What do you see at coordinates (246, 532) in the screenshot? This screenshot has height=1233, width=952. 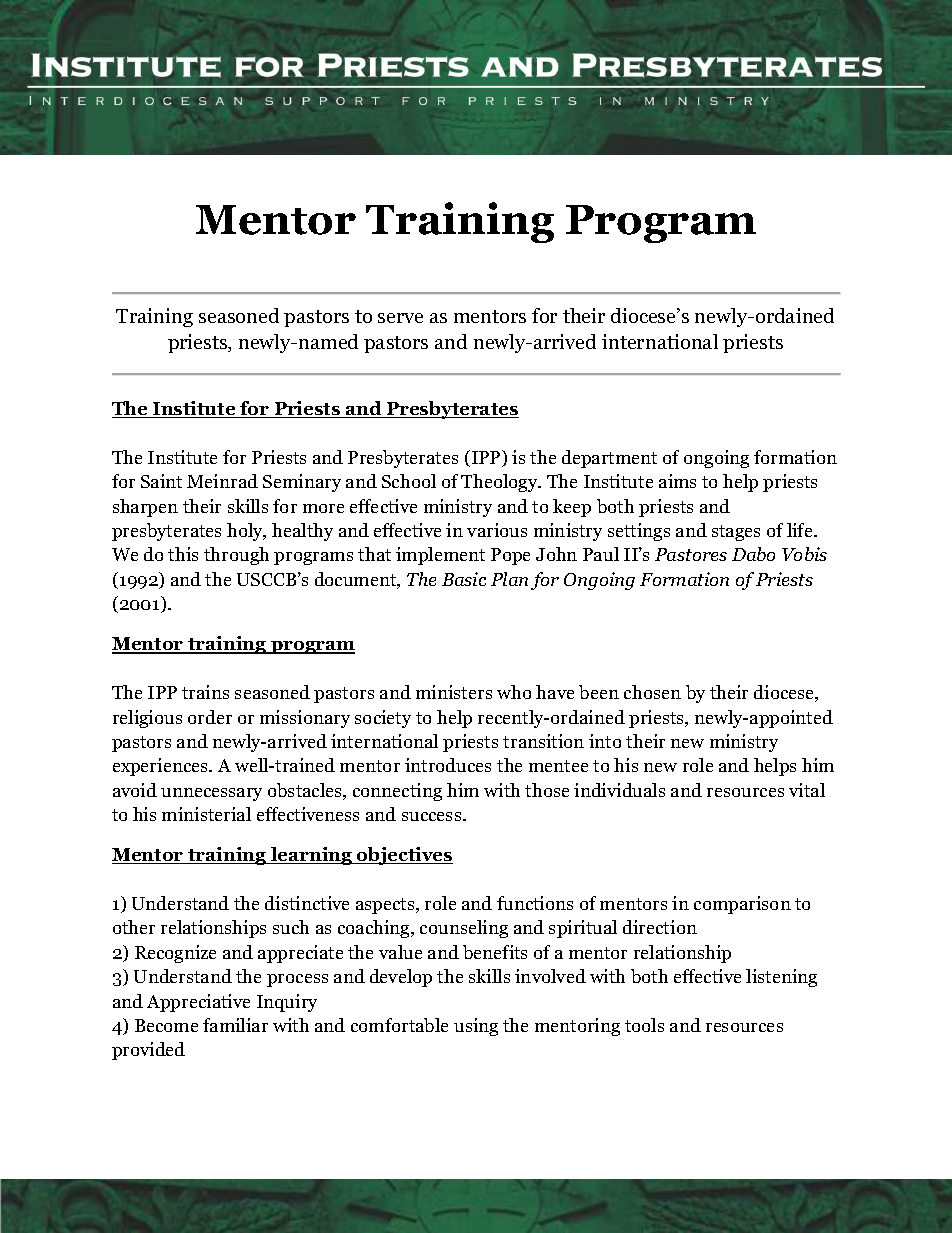 I see `holy` at bounding box center [246, 532].
